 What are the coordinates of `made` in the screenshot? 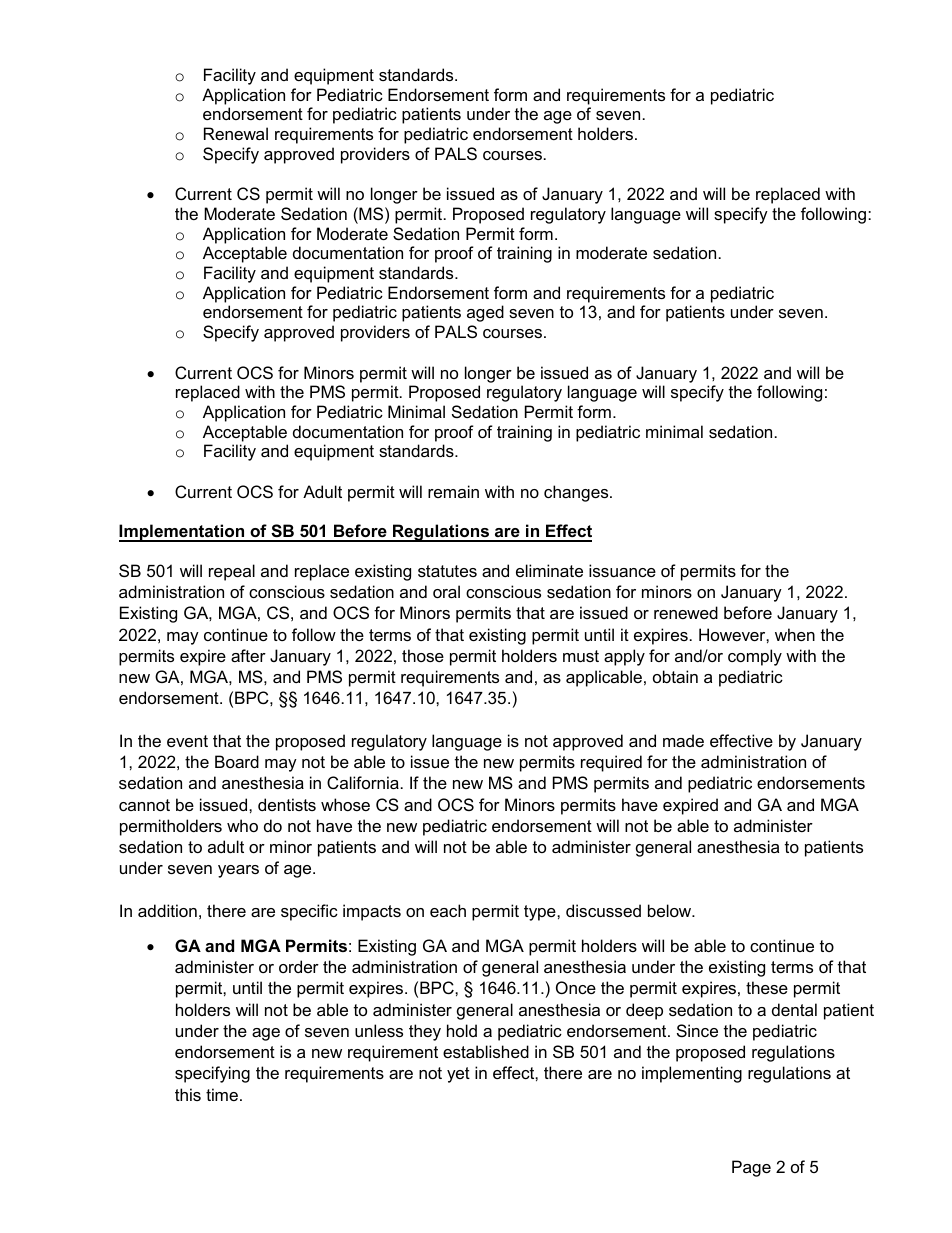 It's located at (683, 740).
